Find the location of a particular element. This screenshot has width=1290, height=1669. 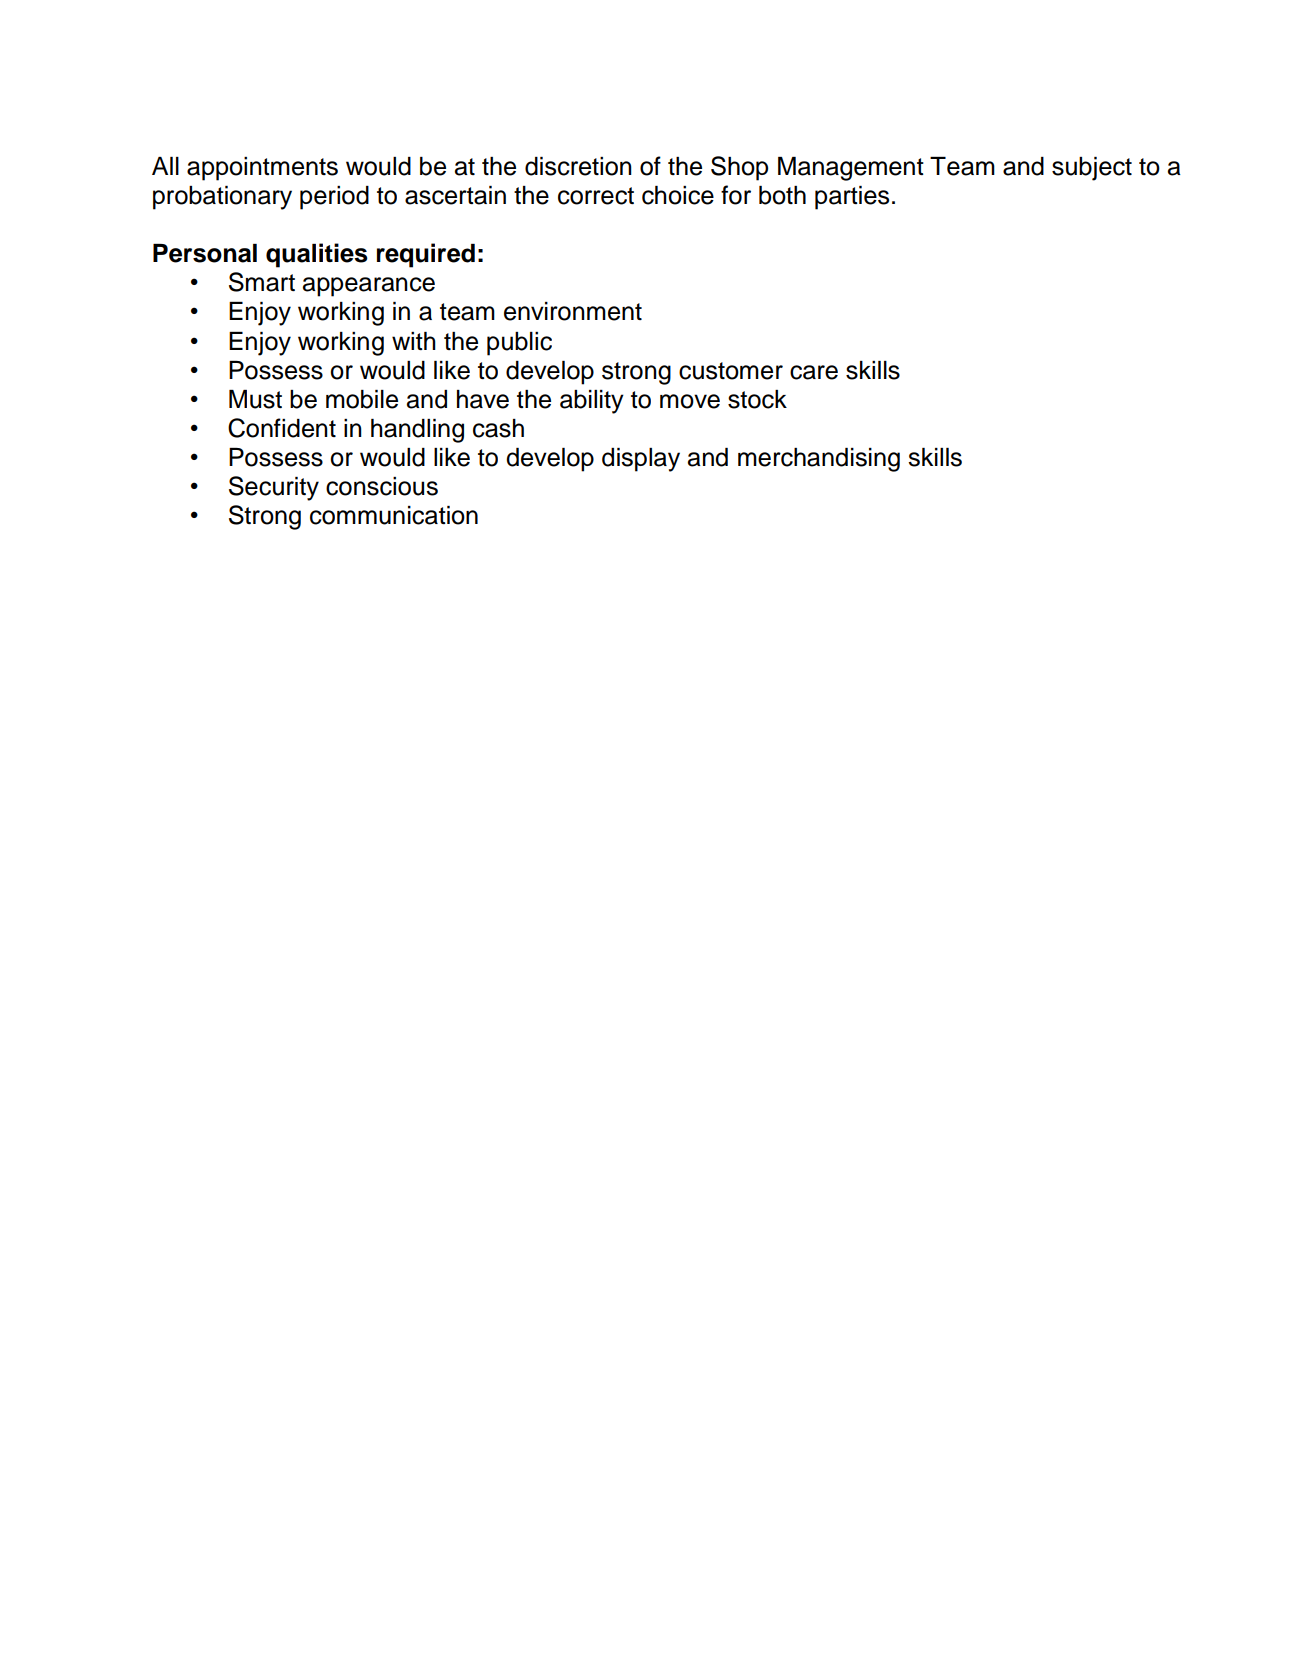

appointments is located at coordinates (262, 169).
